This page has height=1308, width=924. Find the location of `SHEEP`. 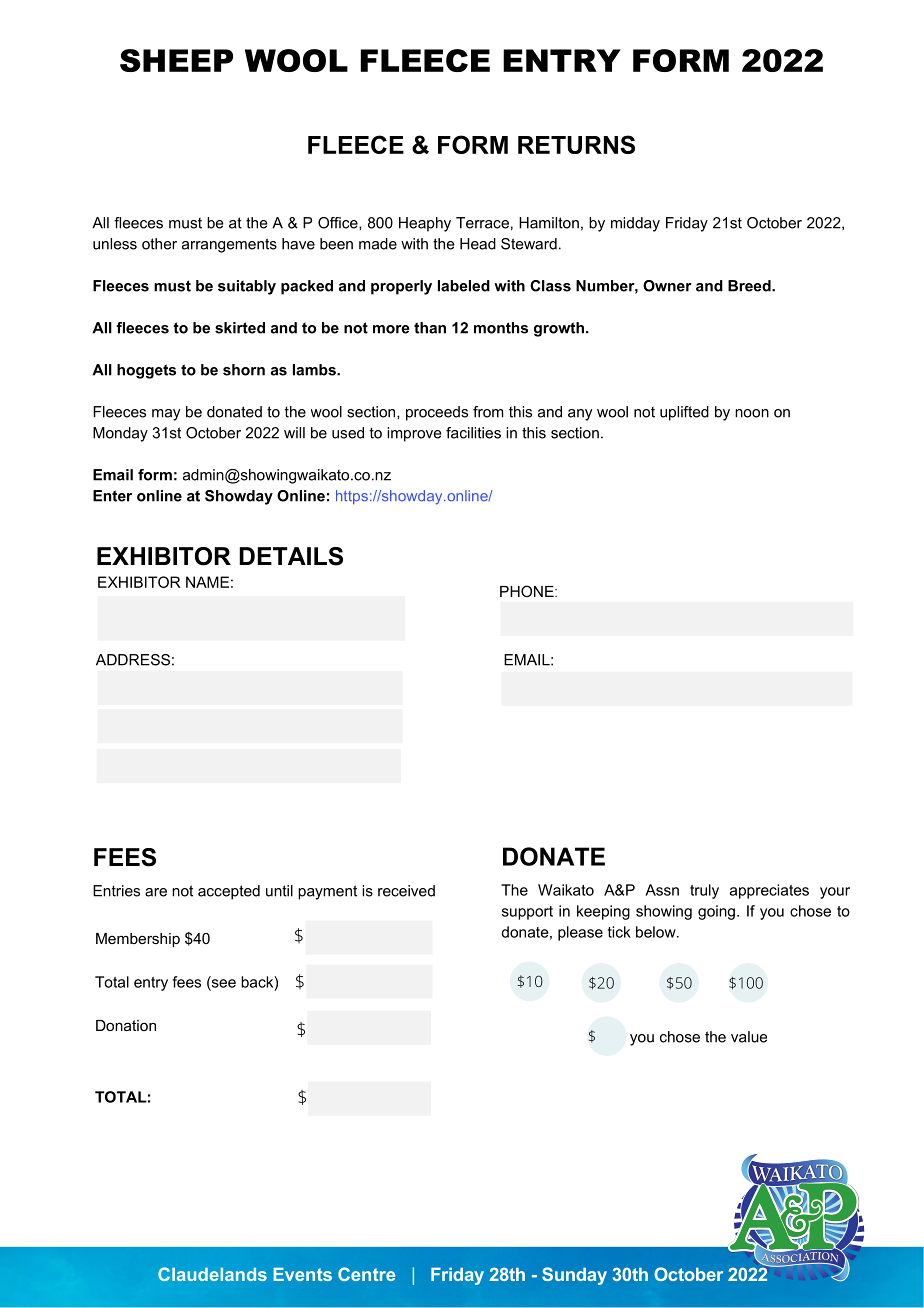

SHEEP is located at coordinates (176, 60).
